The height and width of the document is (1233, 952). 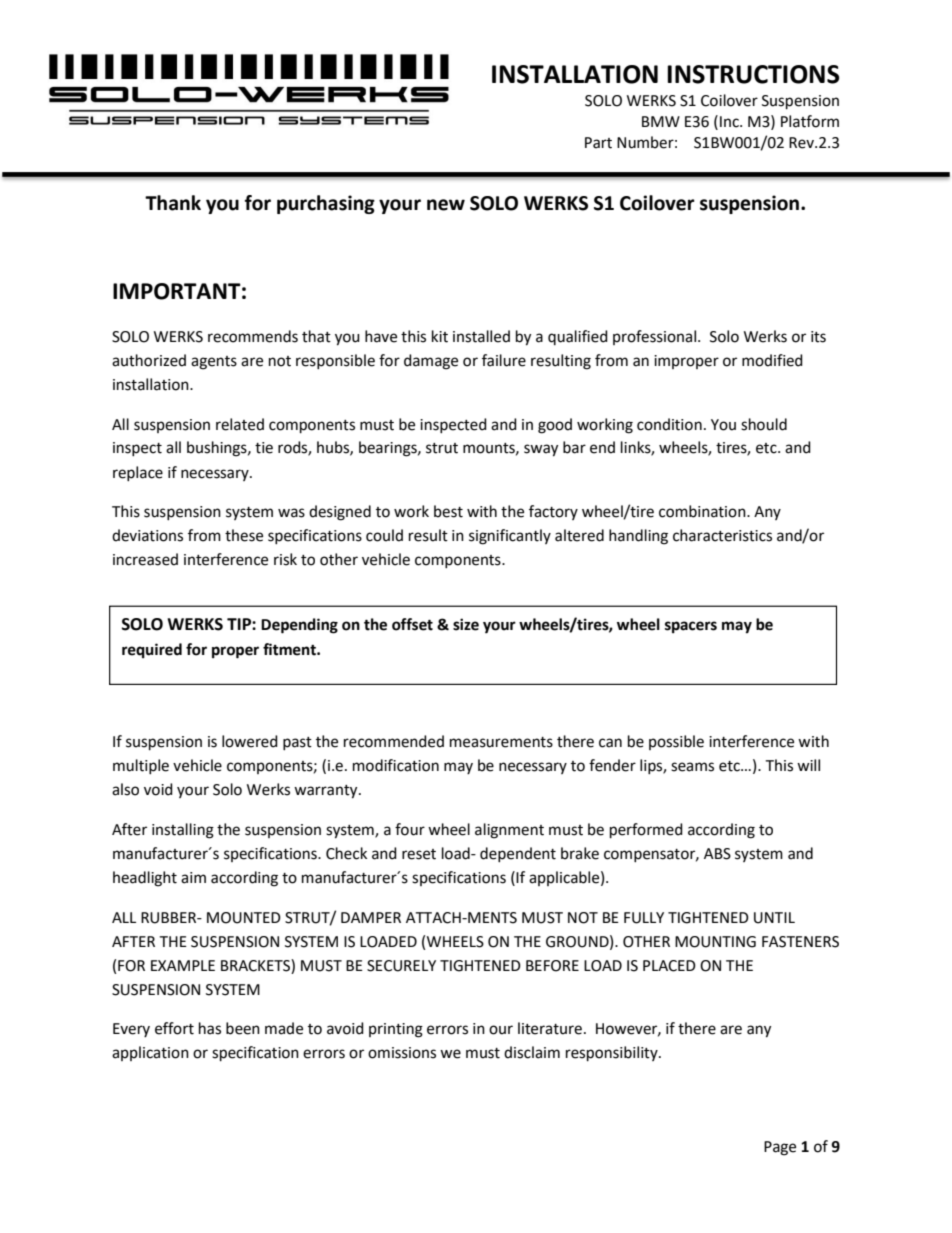 I want to click on disclaim, so click(x=532, y=1052).
